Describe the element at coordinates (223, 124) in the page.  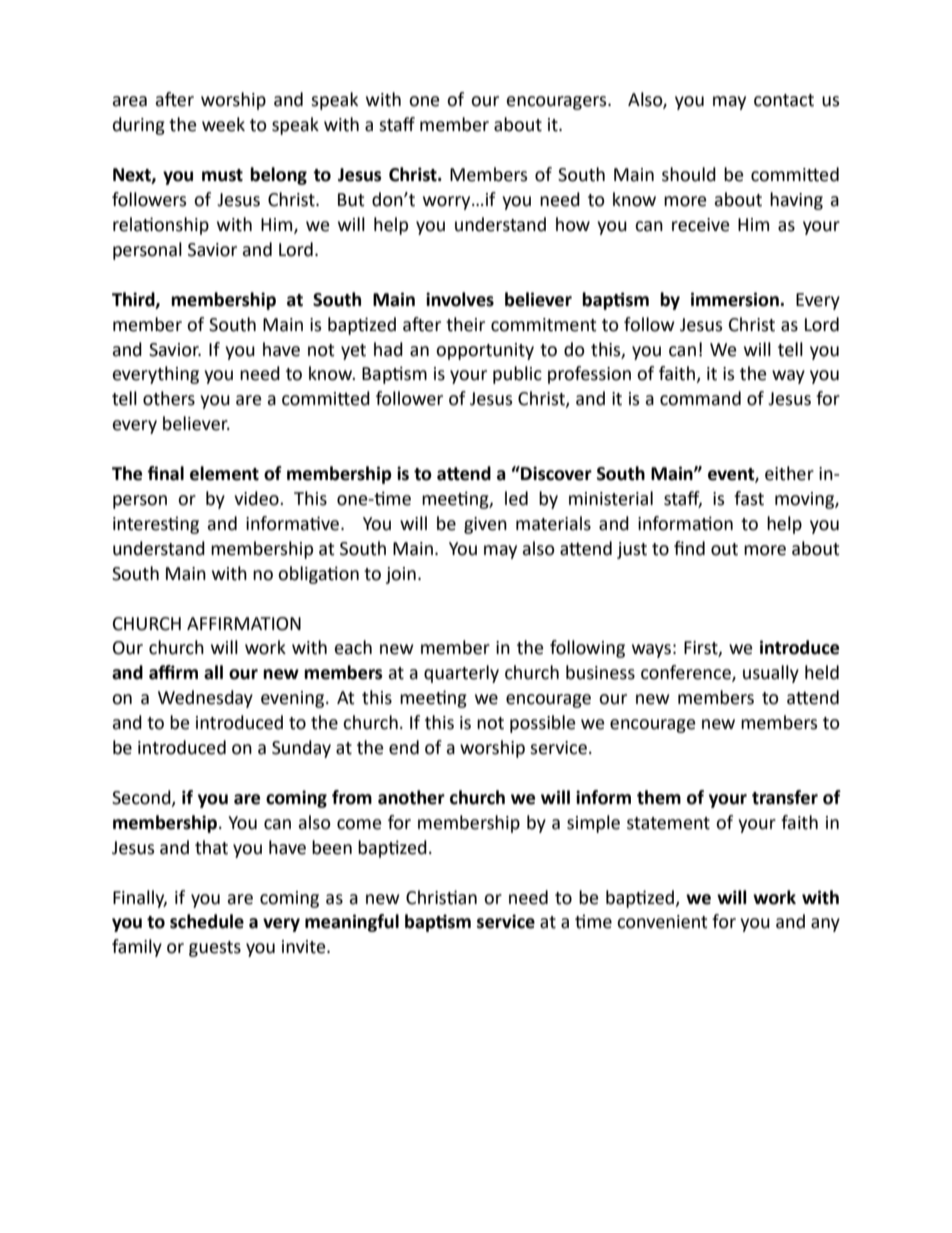
I see `week` at that location.
